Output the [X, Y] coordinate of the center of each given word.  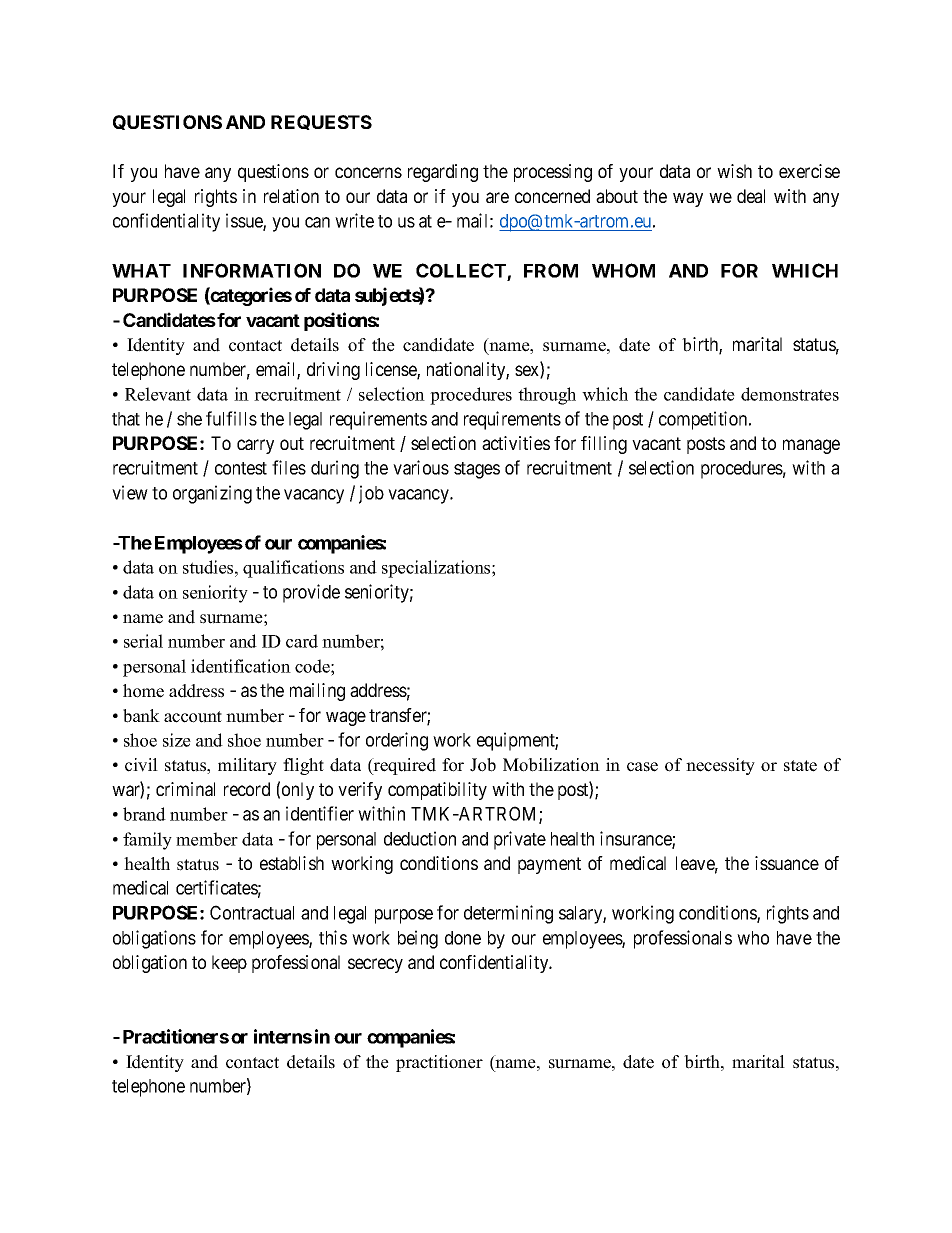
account [193, 717]
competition [704, 420]
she [189, 419]
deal [751, 196]
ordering [397, 741]
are [497, 197]
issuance [787, 863]
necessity [720, 766]
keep [229, 964]
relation [291, 196]
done [463, 938]
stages [477, 470]
